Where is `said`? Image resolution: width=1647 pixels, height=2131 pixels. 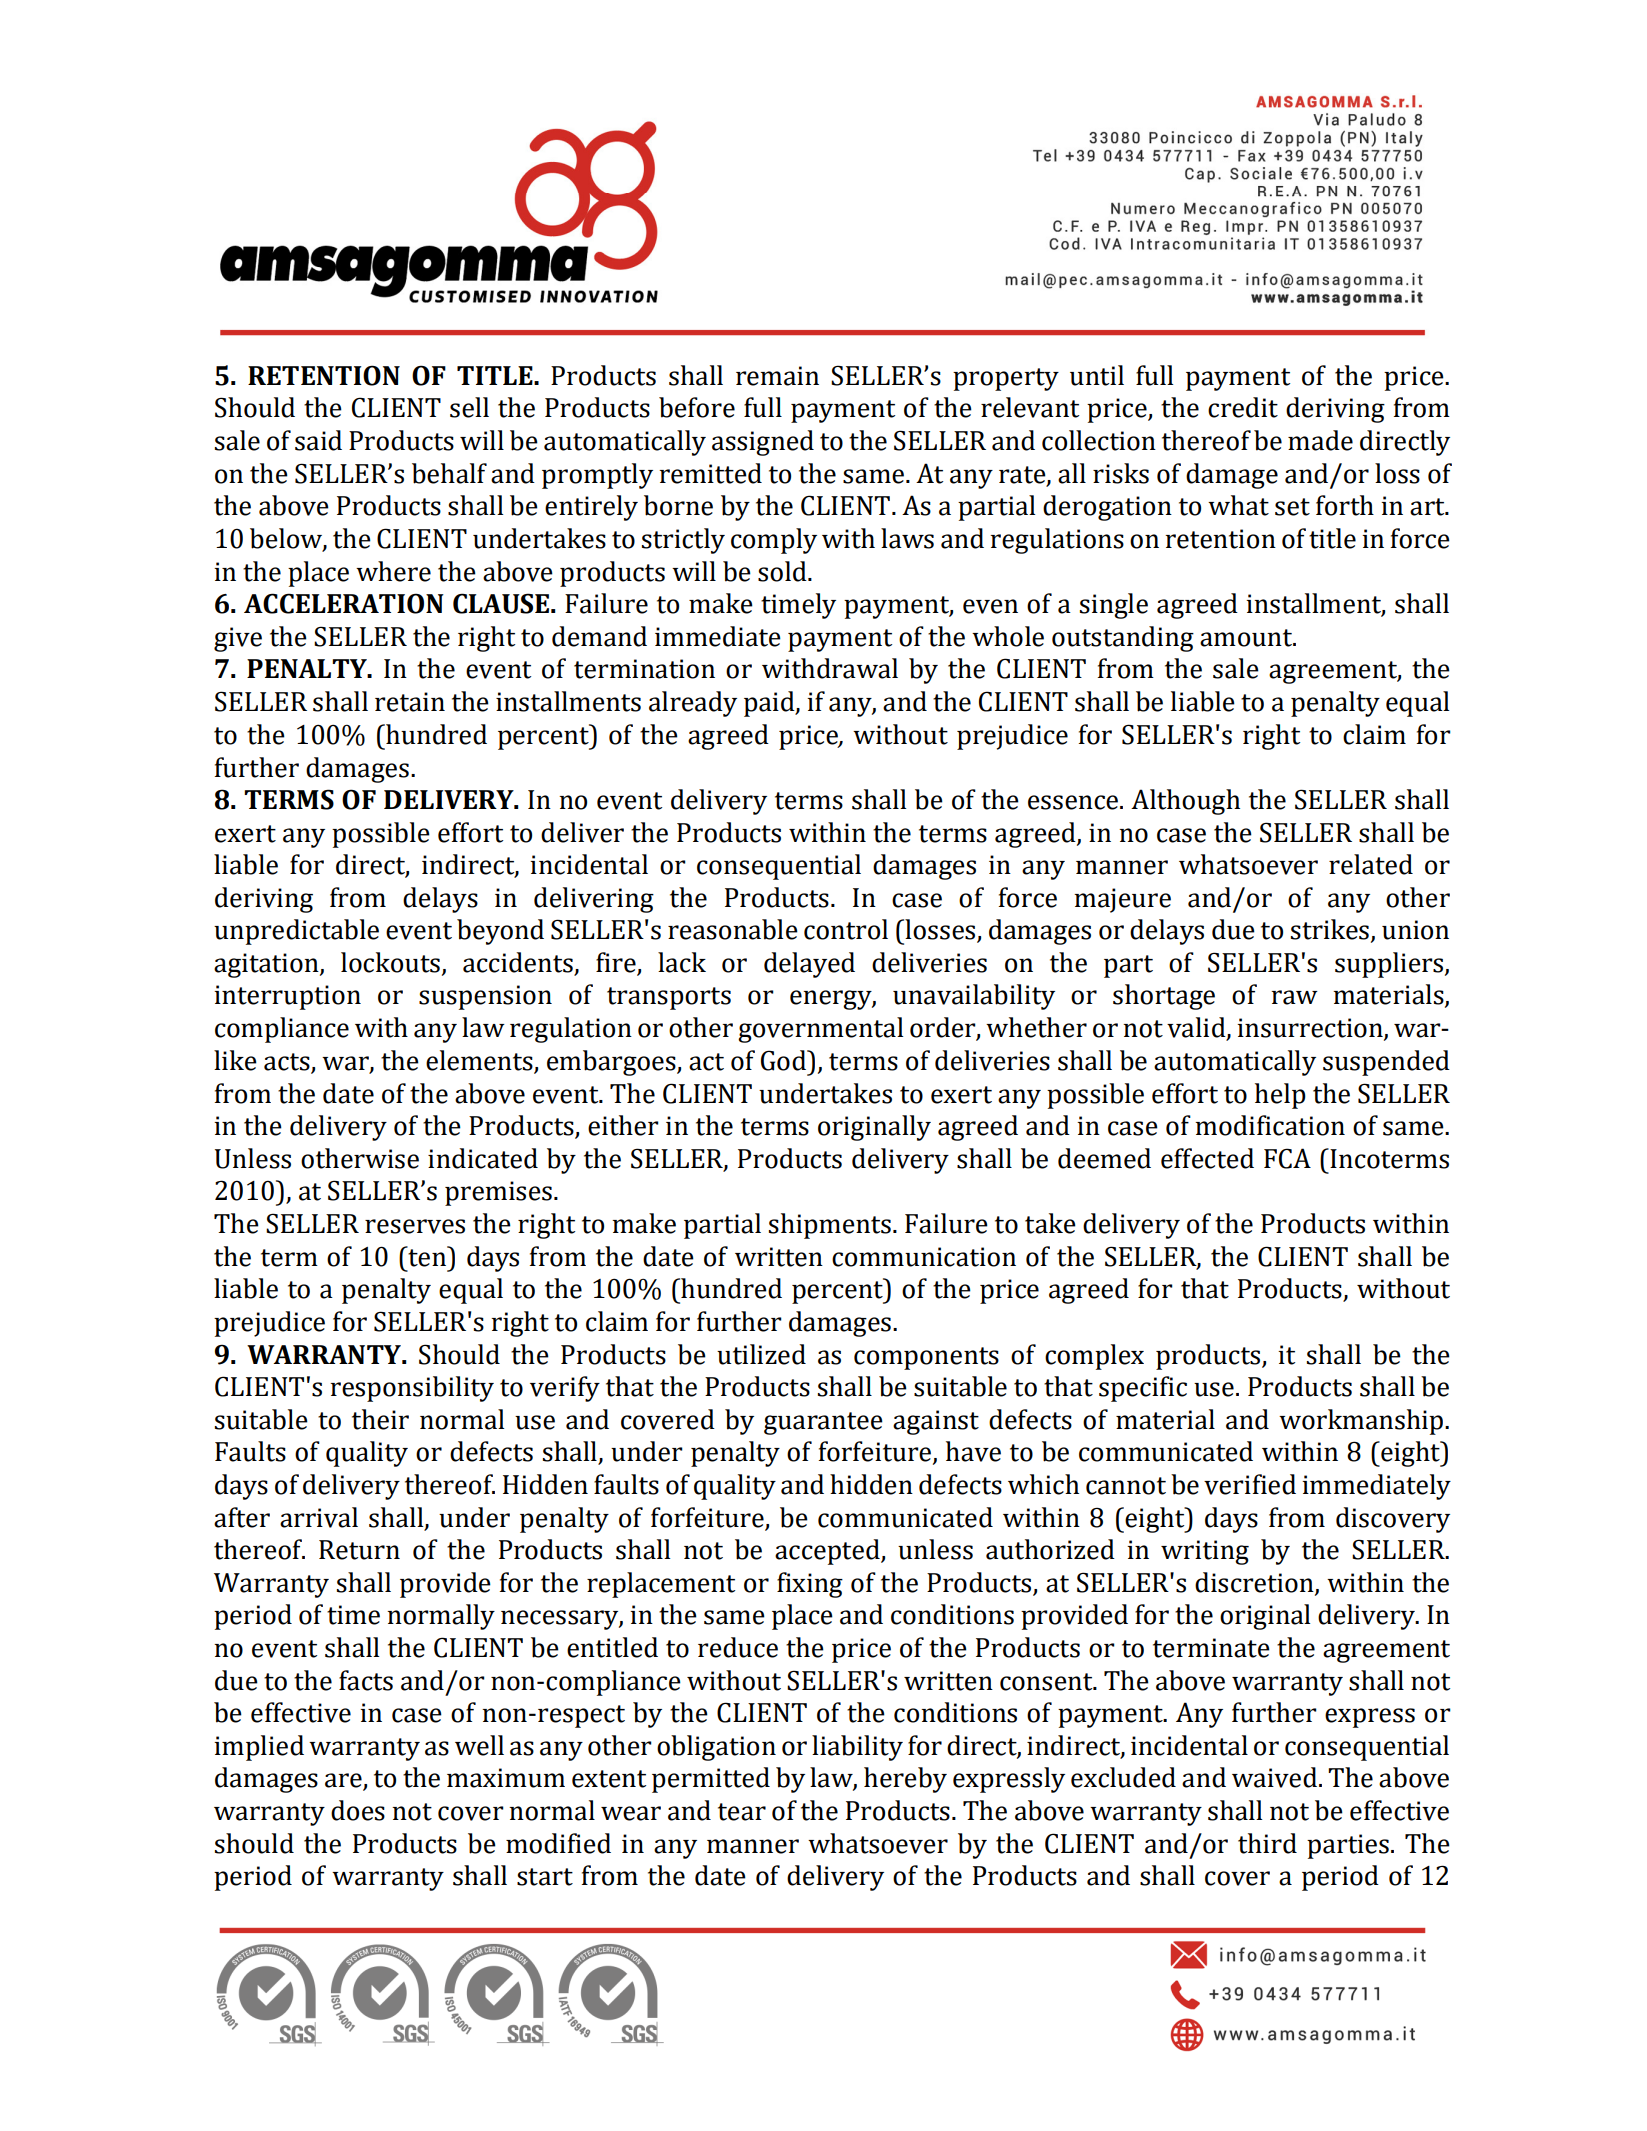 said is located at coordinates (318, 440).
